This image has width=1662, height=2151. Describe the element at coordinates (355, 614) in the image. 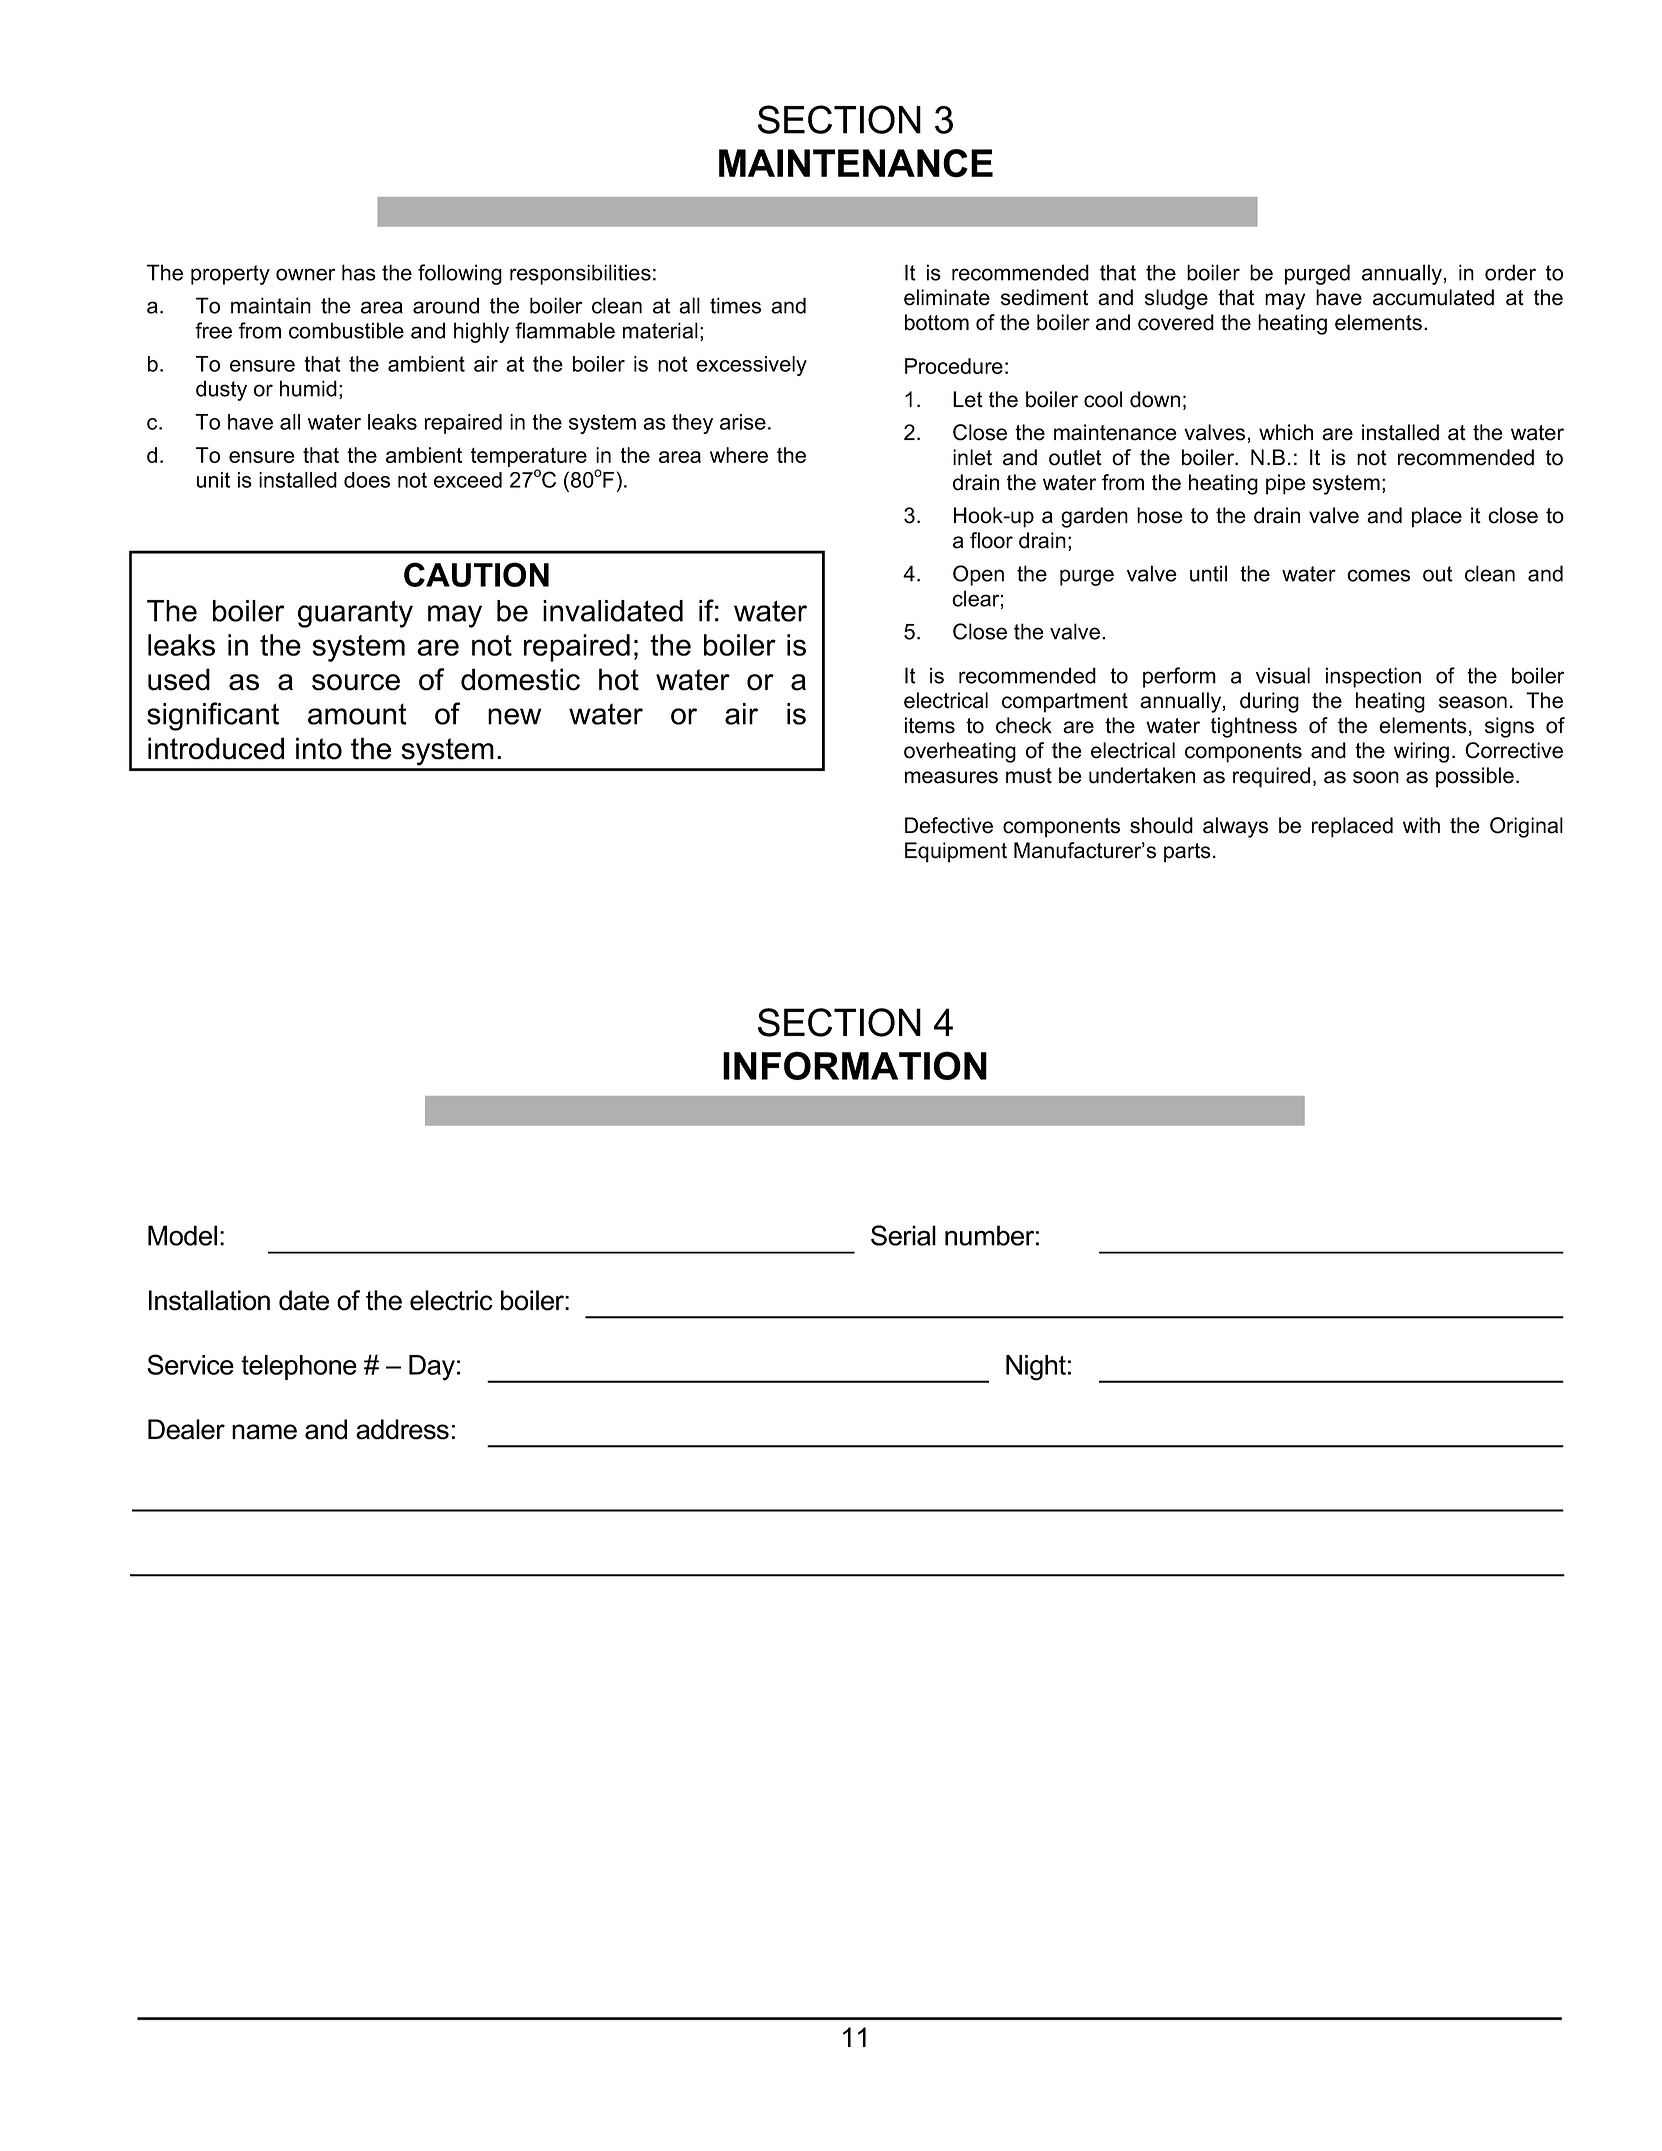

I see `guaranty` at that location.
